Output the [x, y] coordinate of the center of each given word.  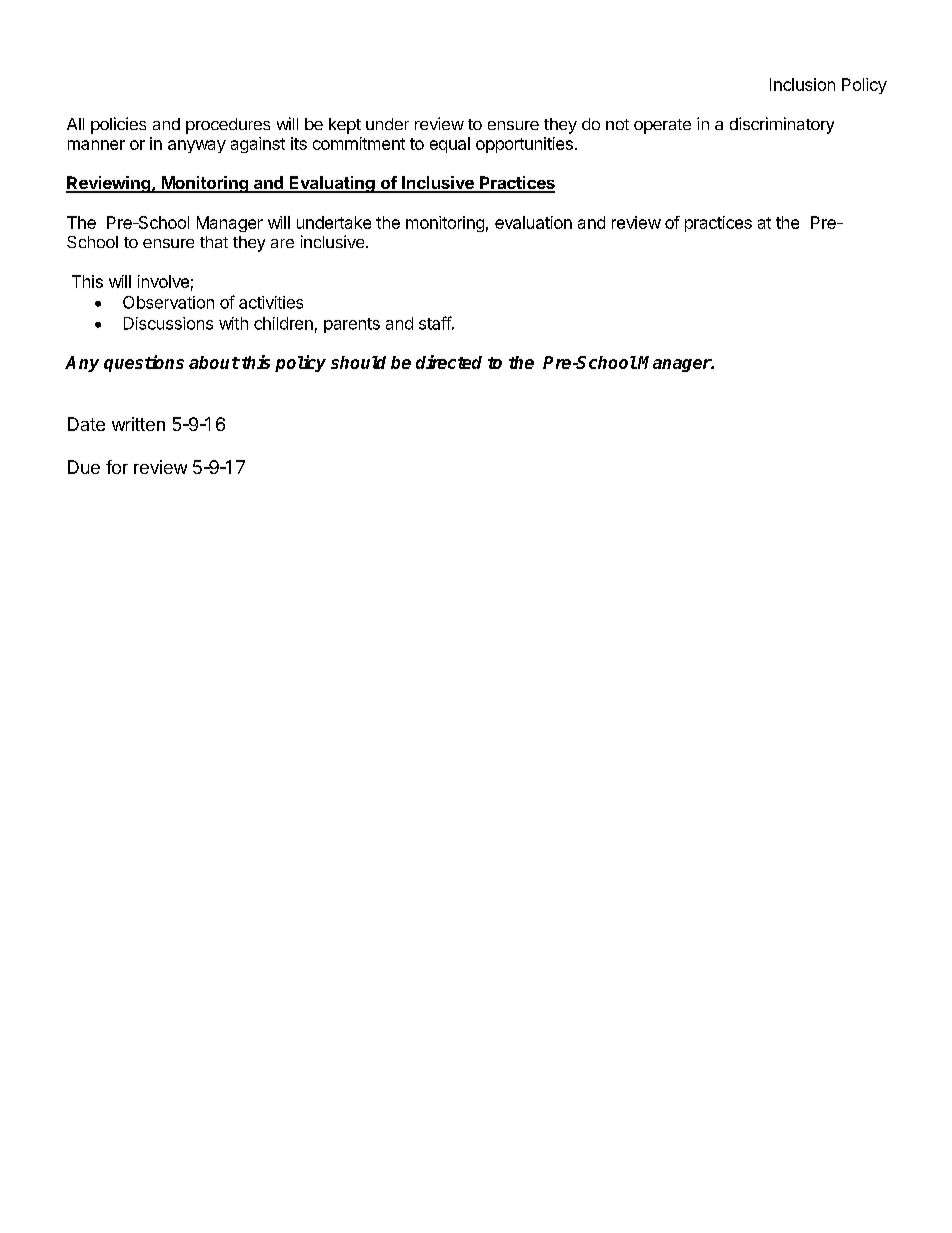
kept [345, 126]
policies [118, 125]
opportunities [524, 145]
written [138, 424]
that [214, 242]
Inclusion [802, 84]
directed [449, 362]
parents [352, 325]
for [117, 467]
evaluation [533, 222]
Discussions [168, 323]
